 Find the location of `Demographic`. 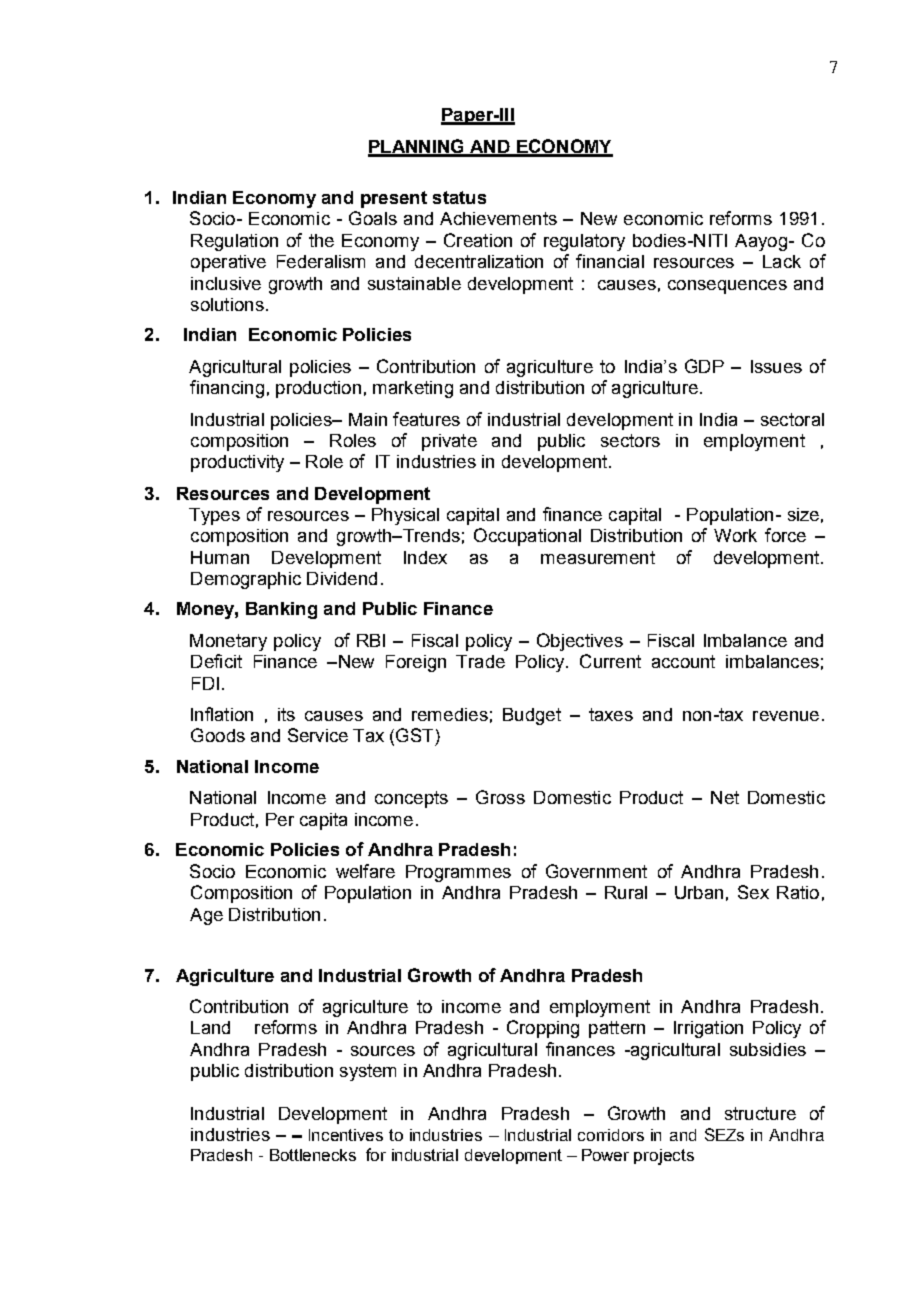

Demographic is located at coordinates (246, 580).
